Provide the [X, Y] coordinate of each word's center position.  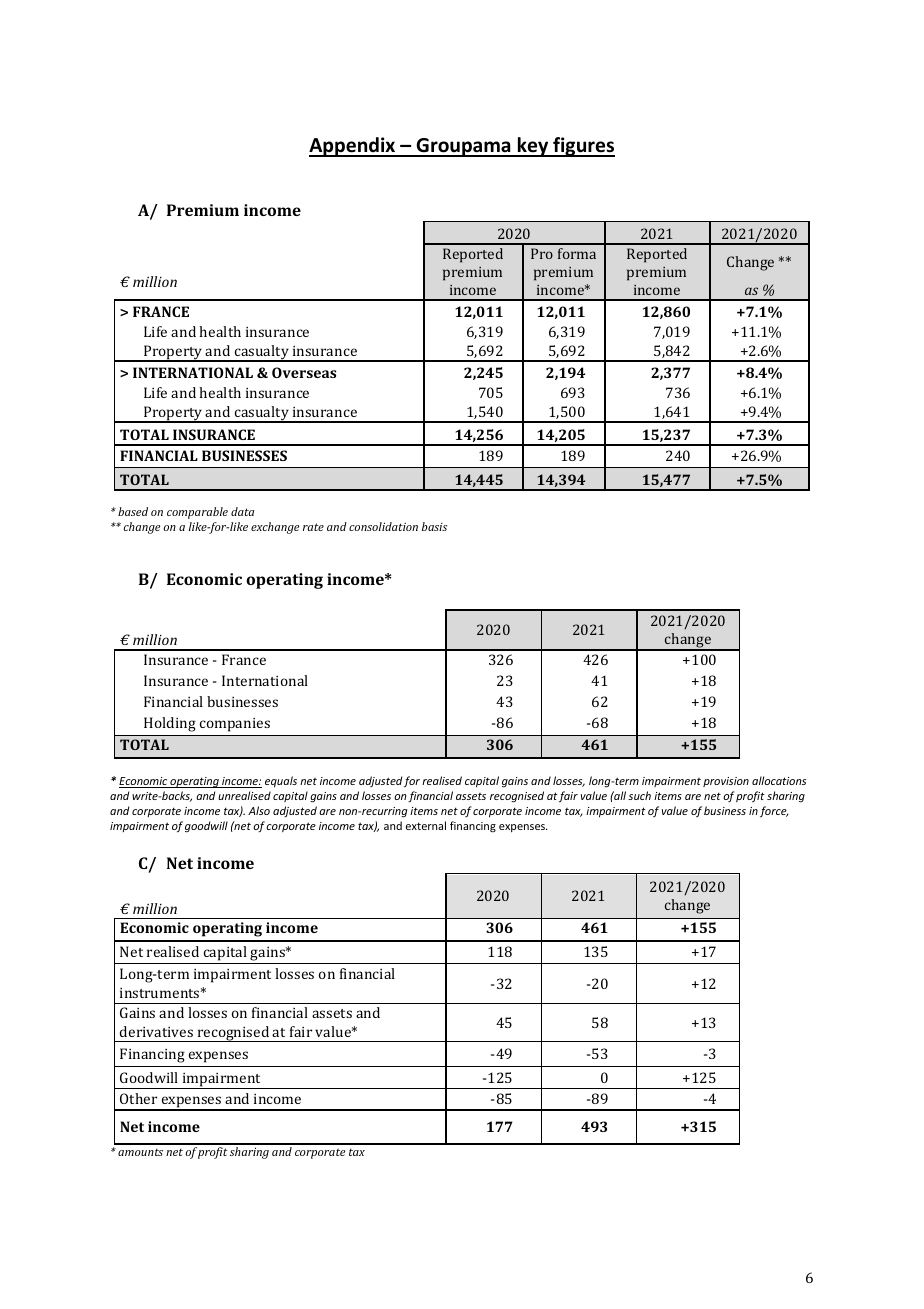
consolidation [383, 526]
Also [259, 810]
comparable [197, 513]
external [426, 825]
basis [434, 526]
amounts [140, 1152]
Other [138, 1098]
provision [726, 782]
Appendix [353, 147]
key [533, 147]
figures [583, 147]
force [774, 812]
